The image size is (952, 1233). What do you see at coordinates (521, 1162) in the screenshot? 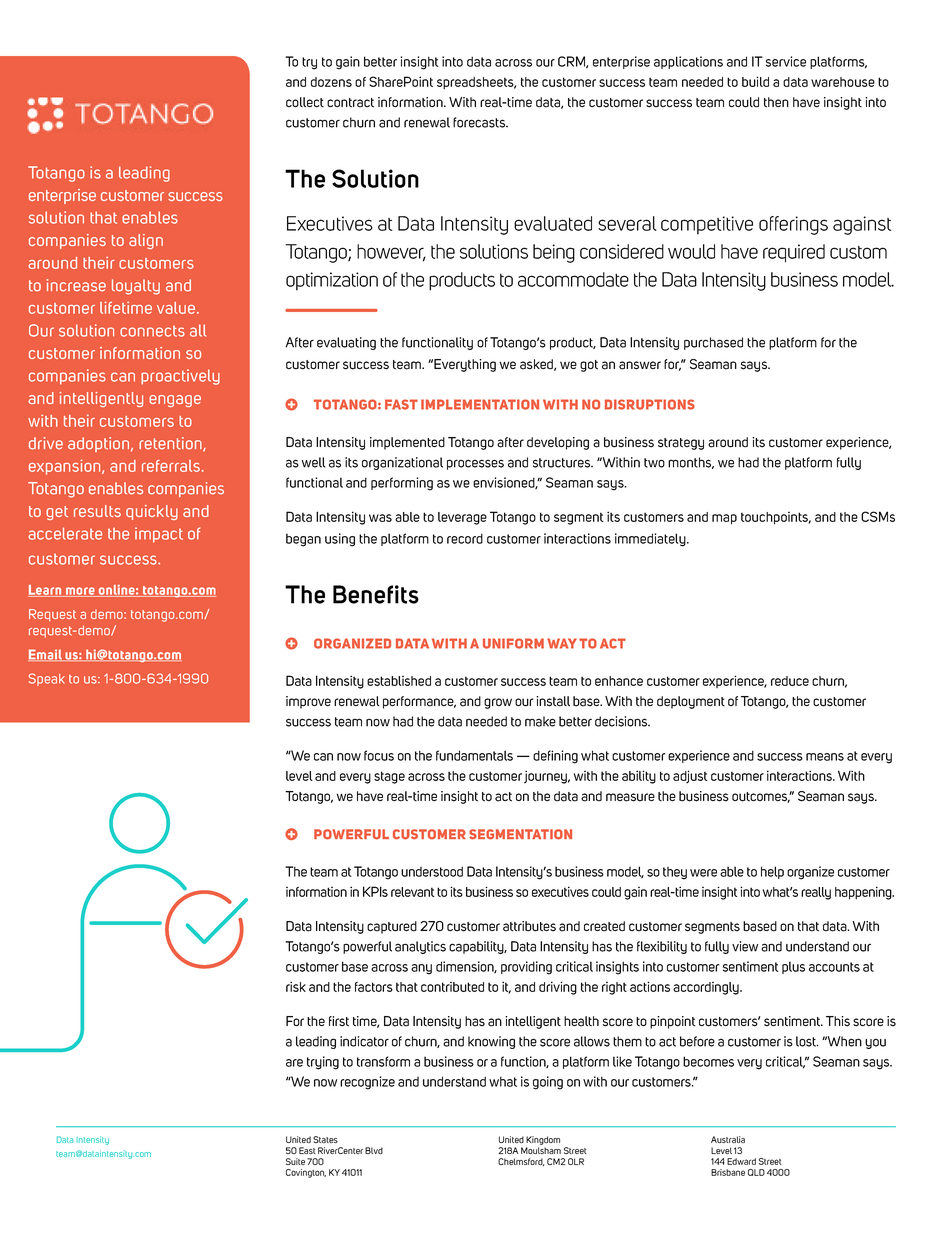
I see `Chelmsford` at bounding box center [521, 1162].
